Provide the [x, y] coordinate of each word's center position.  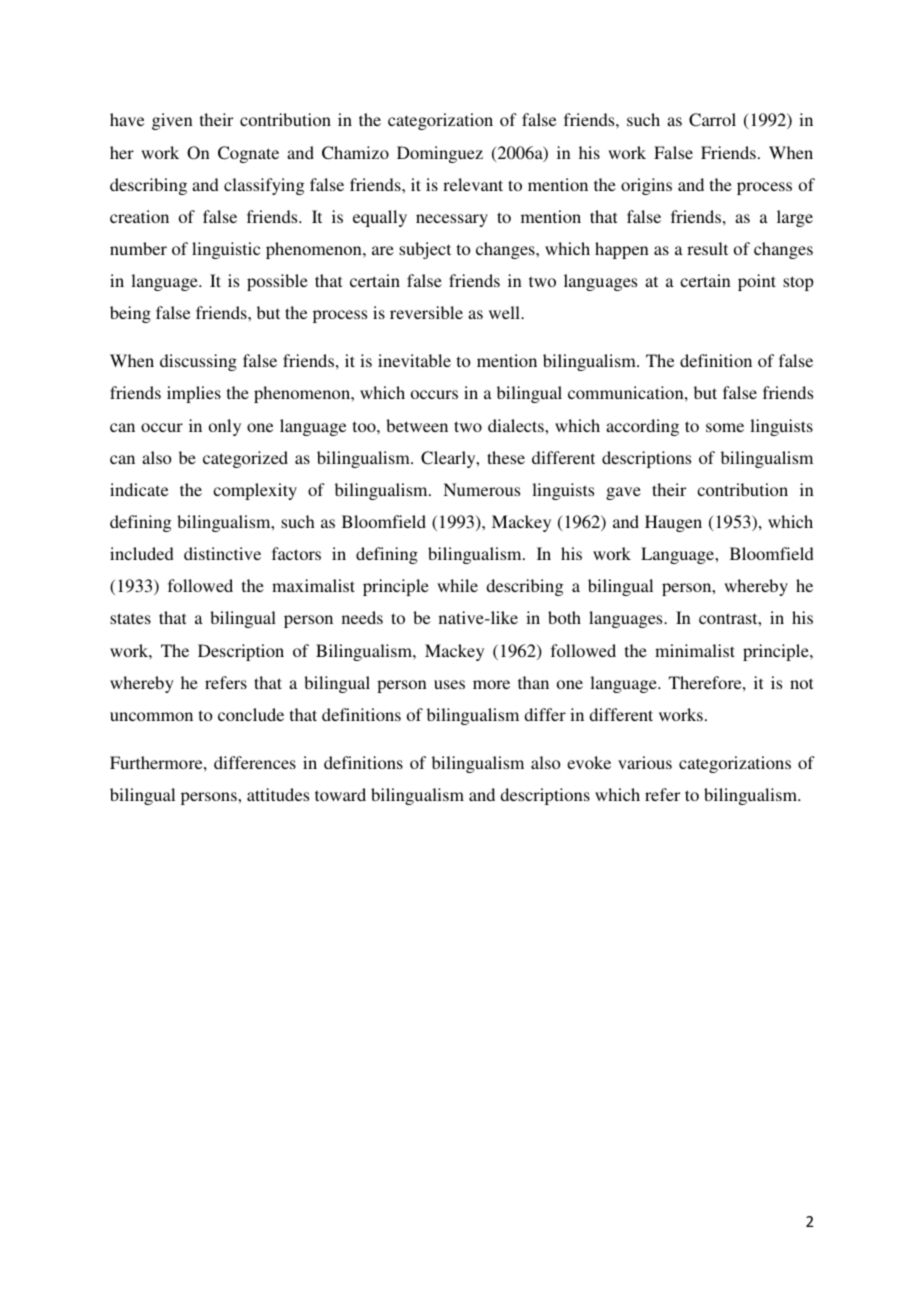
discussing [198, 362]
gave [623, 493]
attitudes [278, 794]
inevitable [414, 360]
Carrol [712, 120]
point [757, 282]
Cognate [248, 154]
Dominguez [440, 154]
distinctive [222, 553]
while [457, 585]
